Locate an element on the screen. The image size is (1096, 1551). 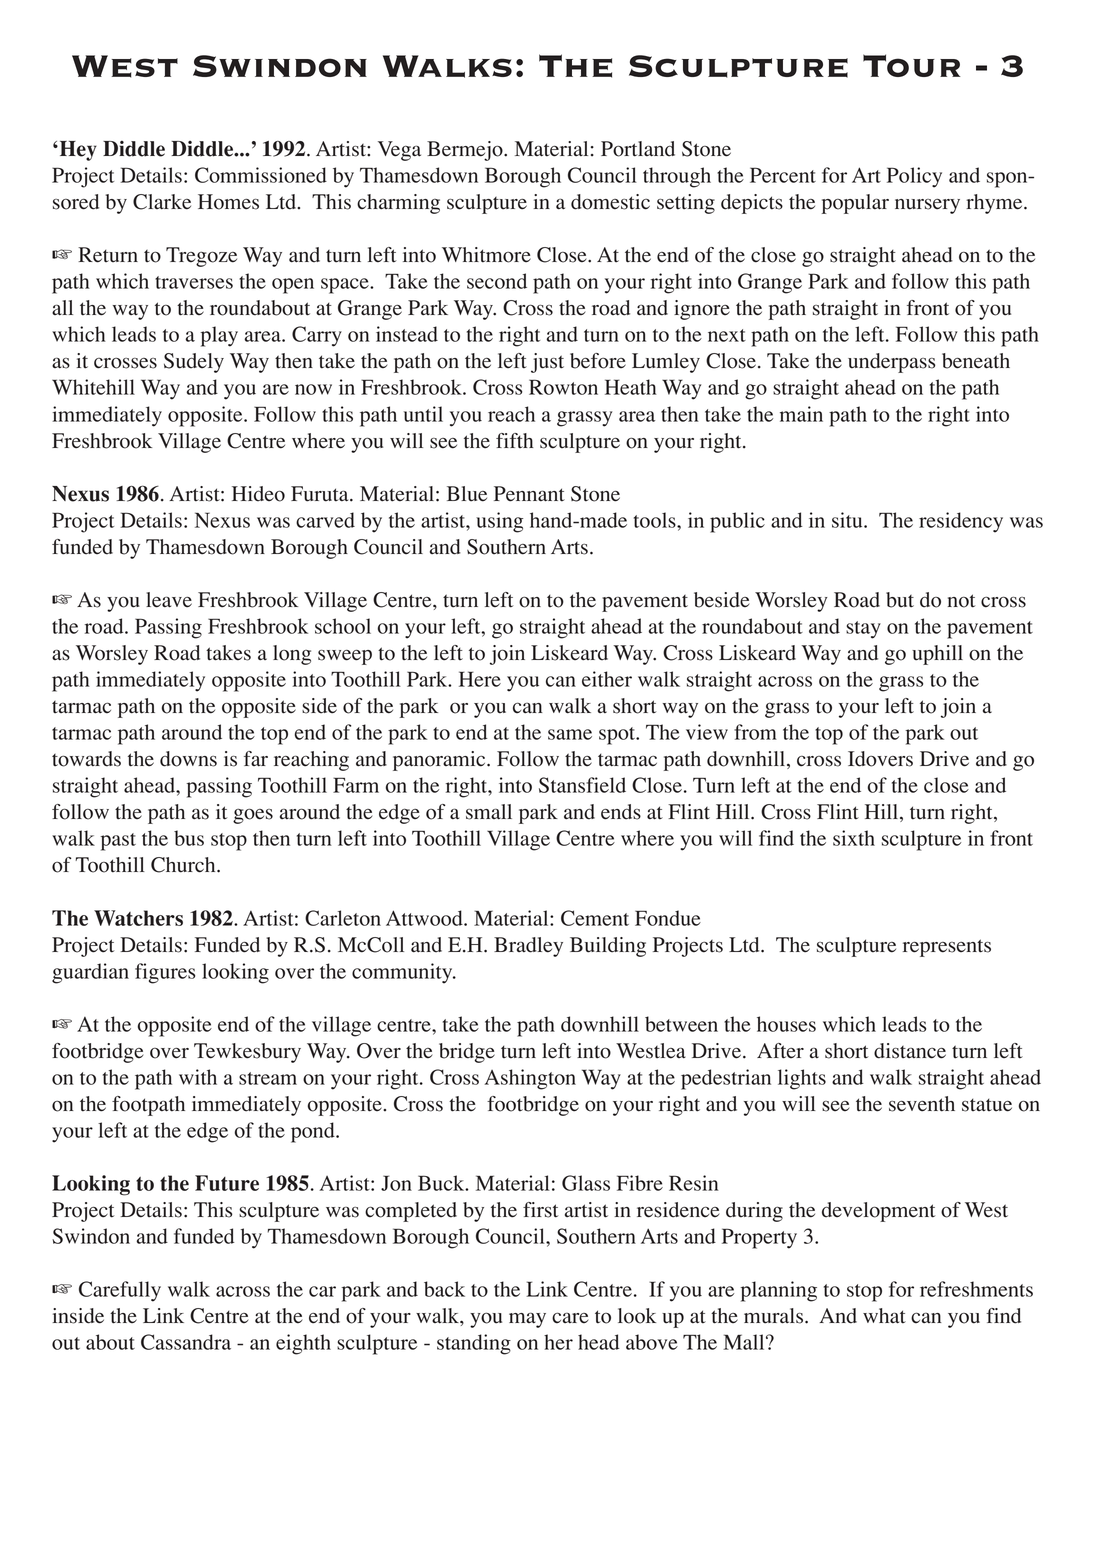
Portland is located at coordinates (638, 149).
